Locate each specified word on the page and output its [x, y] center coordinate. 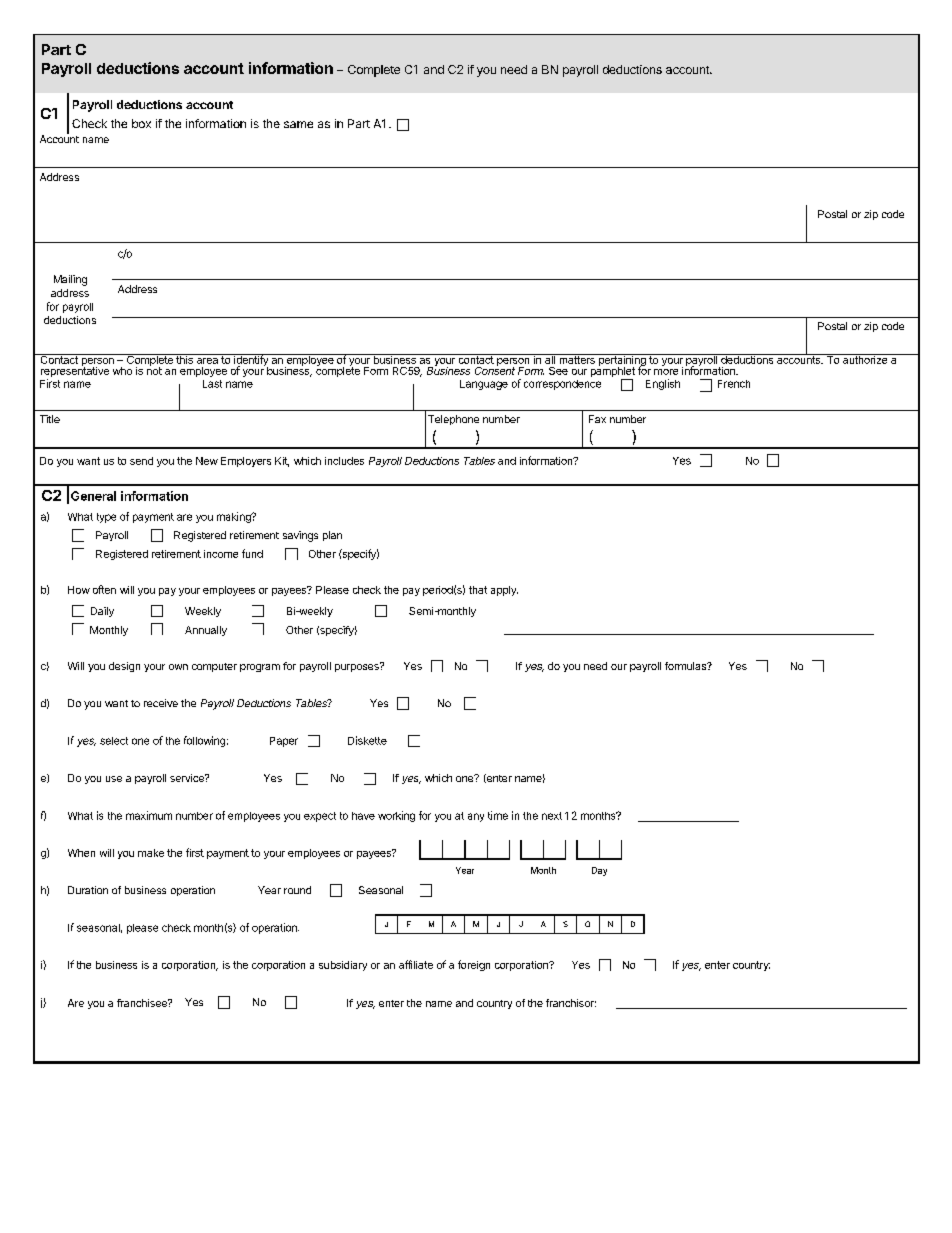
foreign [474, 965]
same [298, 124]
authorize [865, 359]
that [478, 590]
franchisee [143, 1003]
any [476, 817]
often [104, 589]
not [154, 370]
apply [504, 591]
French [734, 384]
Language [484, 385]
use [114, 779]
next [552, 816]
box [141, 123]
